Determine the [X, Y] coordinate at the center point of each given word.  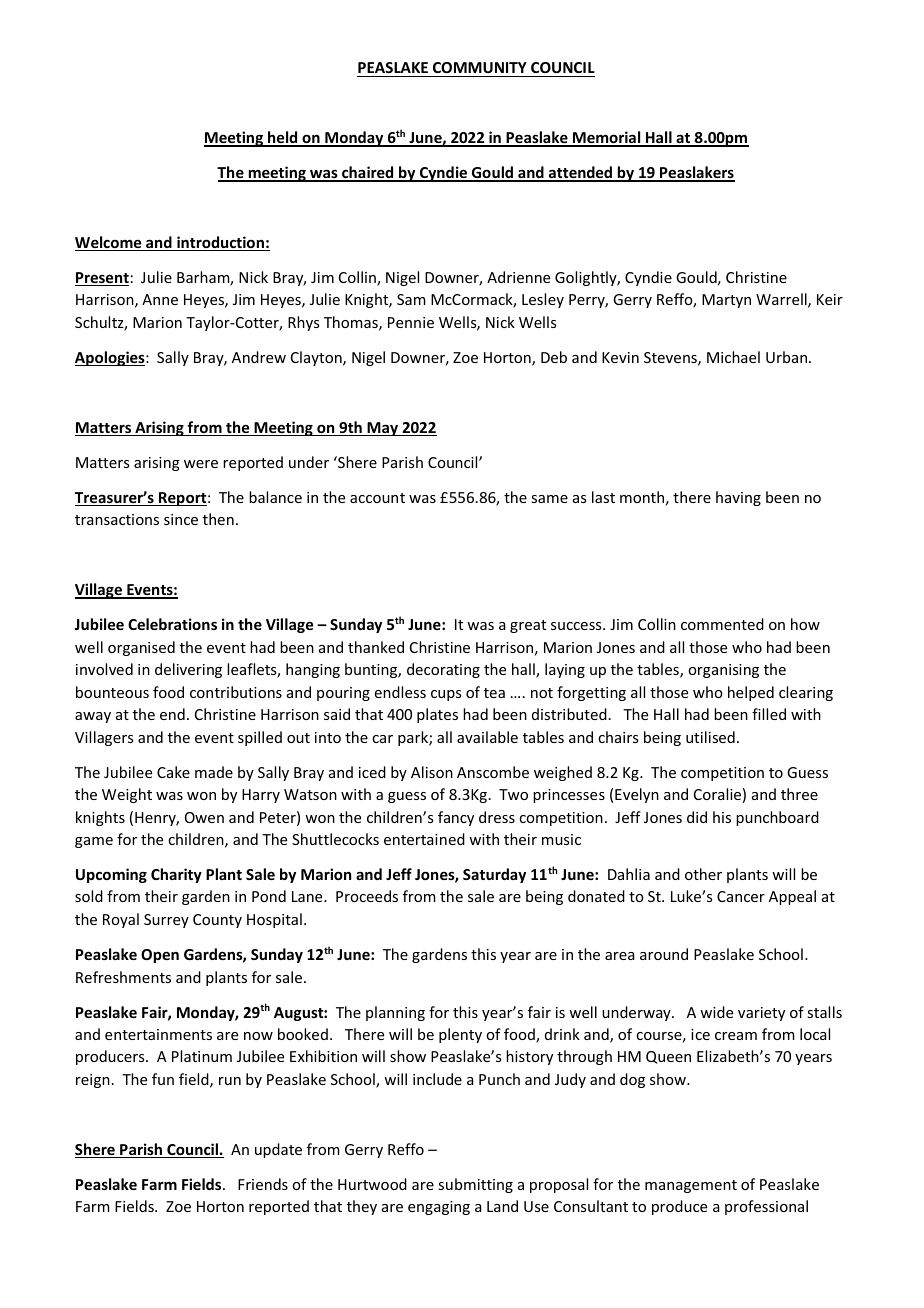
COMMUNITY [480, 67]
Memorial [607, 138]
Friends [263, 1184]
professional [766, 1207]
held [283, 138]
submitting [475, 1185]
